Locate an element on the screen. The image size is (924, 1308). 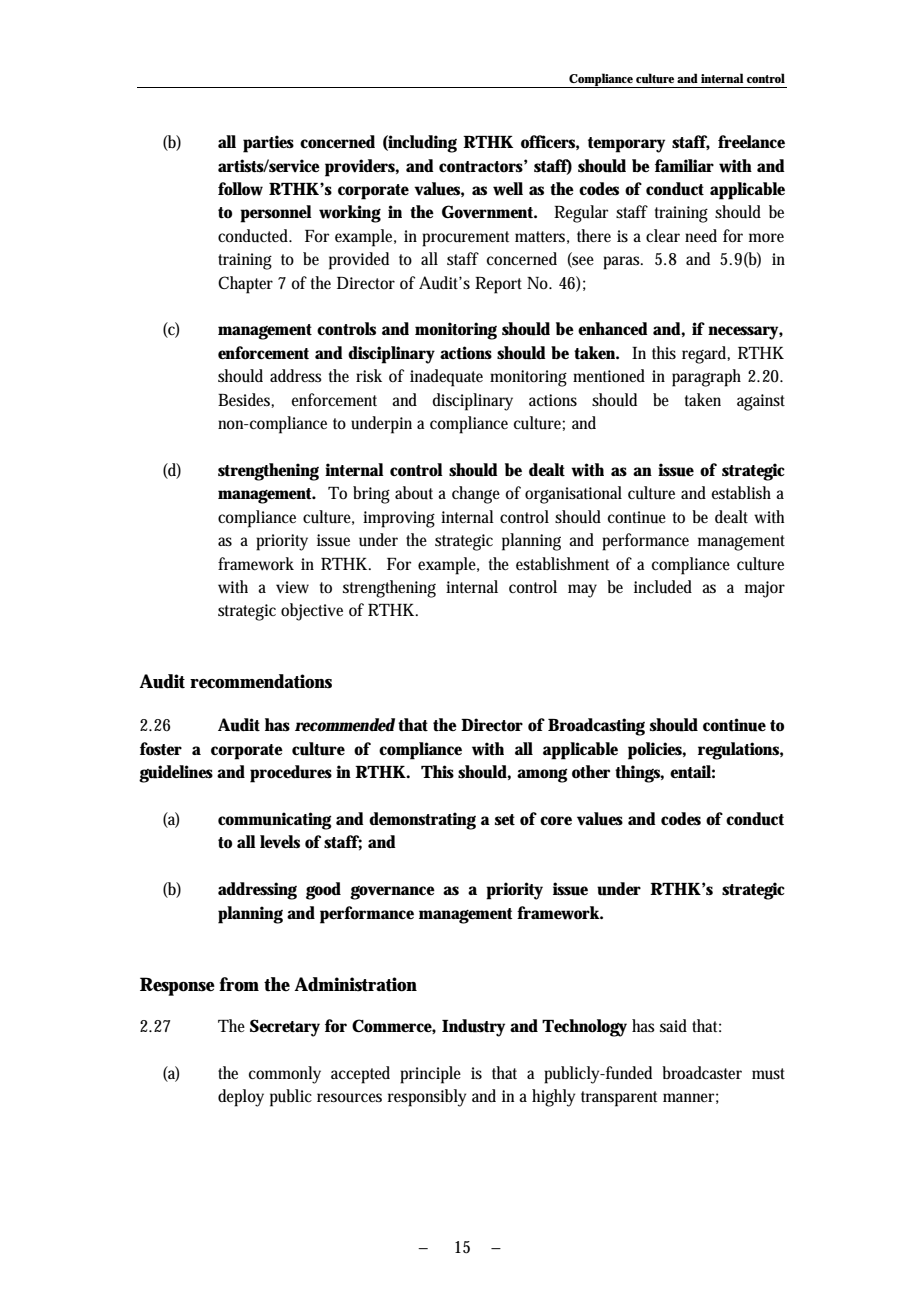
view is located at coordinates (292, 587).
